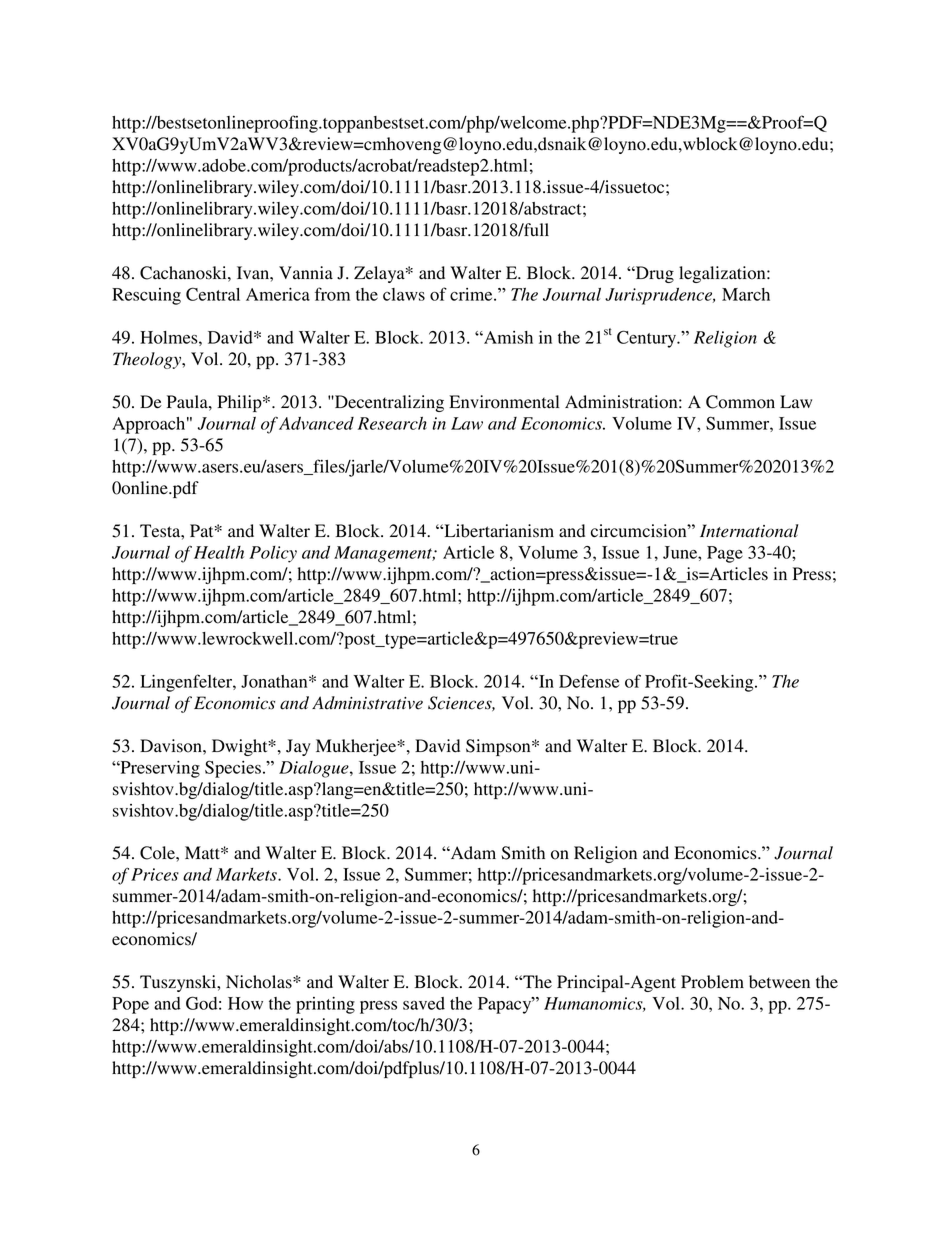 This page has width=952, height=1233. I want to click on How, so click(245, 1003).
